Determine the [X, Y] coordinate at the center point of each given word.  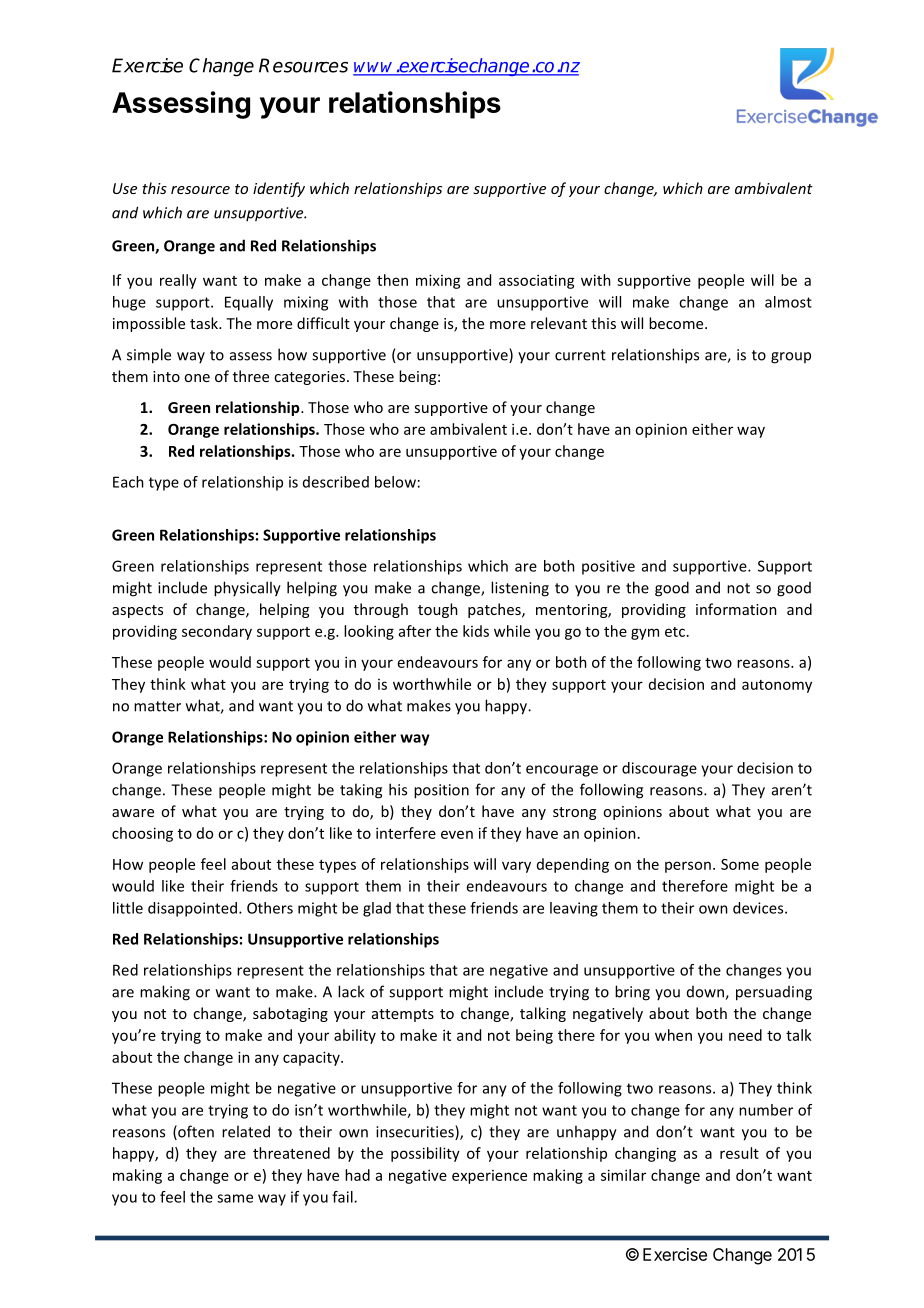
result [739, 1153]
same [235, 1198]
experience [489, 1177]
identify [279, 189]
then [392, 280]
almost [788, 302]
